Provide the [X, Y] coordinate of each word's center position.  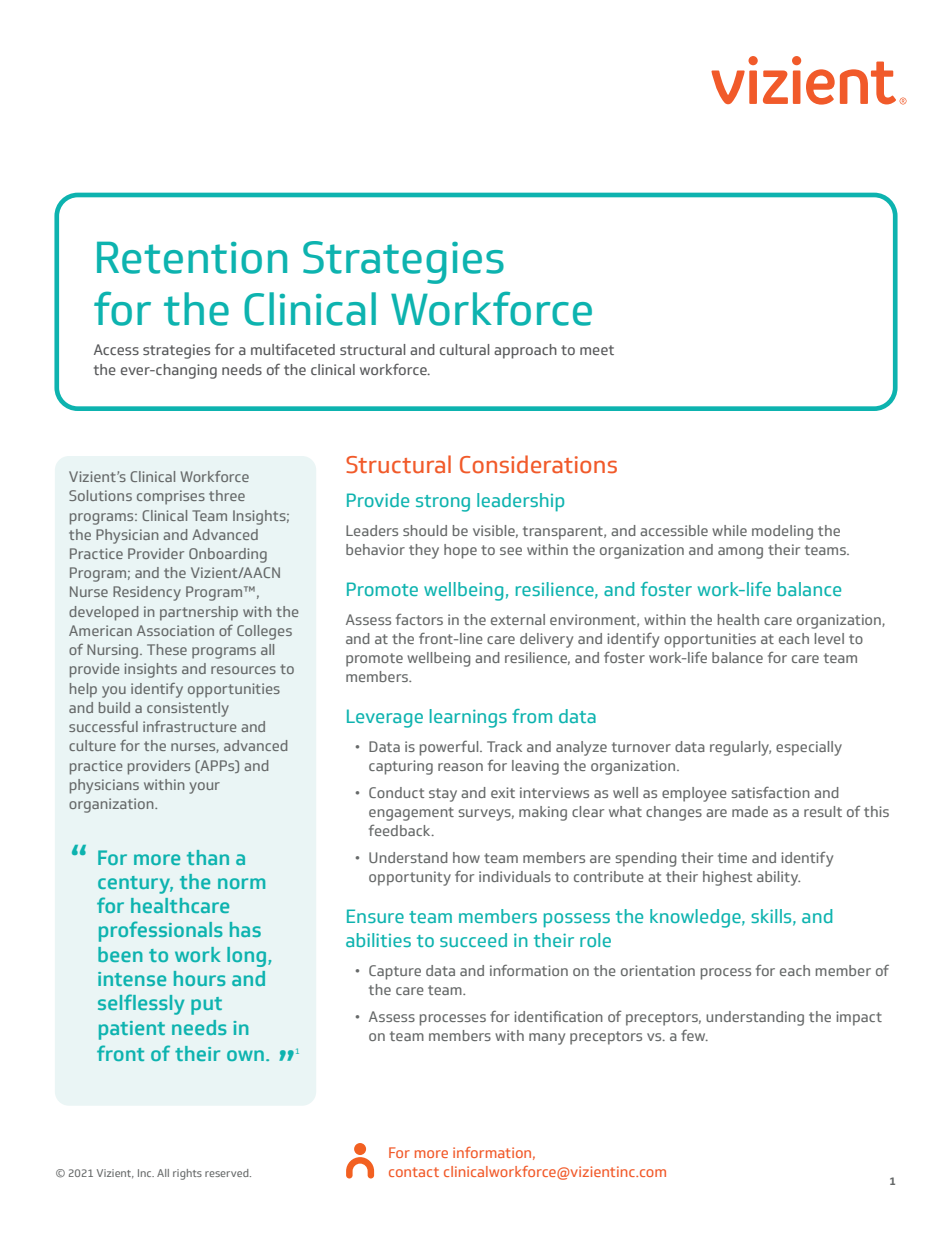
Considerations [538, 464]
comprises [171, 497]
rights [187, 1174]
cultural [465, 349]
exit [503, 792]
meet [597, 350]
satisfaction [770, 792]
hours [200, 978]
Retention [192, 257]
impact [859, 1018]
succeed [473, 940]
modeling [782, 532]
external [518, 619]
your [204, 788]
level [829, 638]
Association [175, 630]
